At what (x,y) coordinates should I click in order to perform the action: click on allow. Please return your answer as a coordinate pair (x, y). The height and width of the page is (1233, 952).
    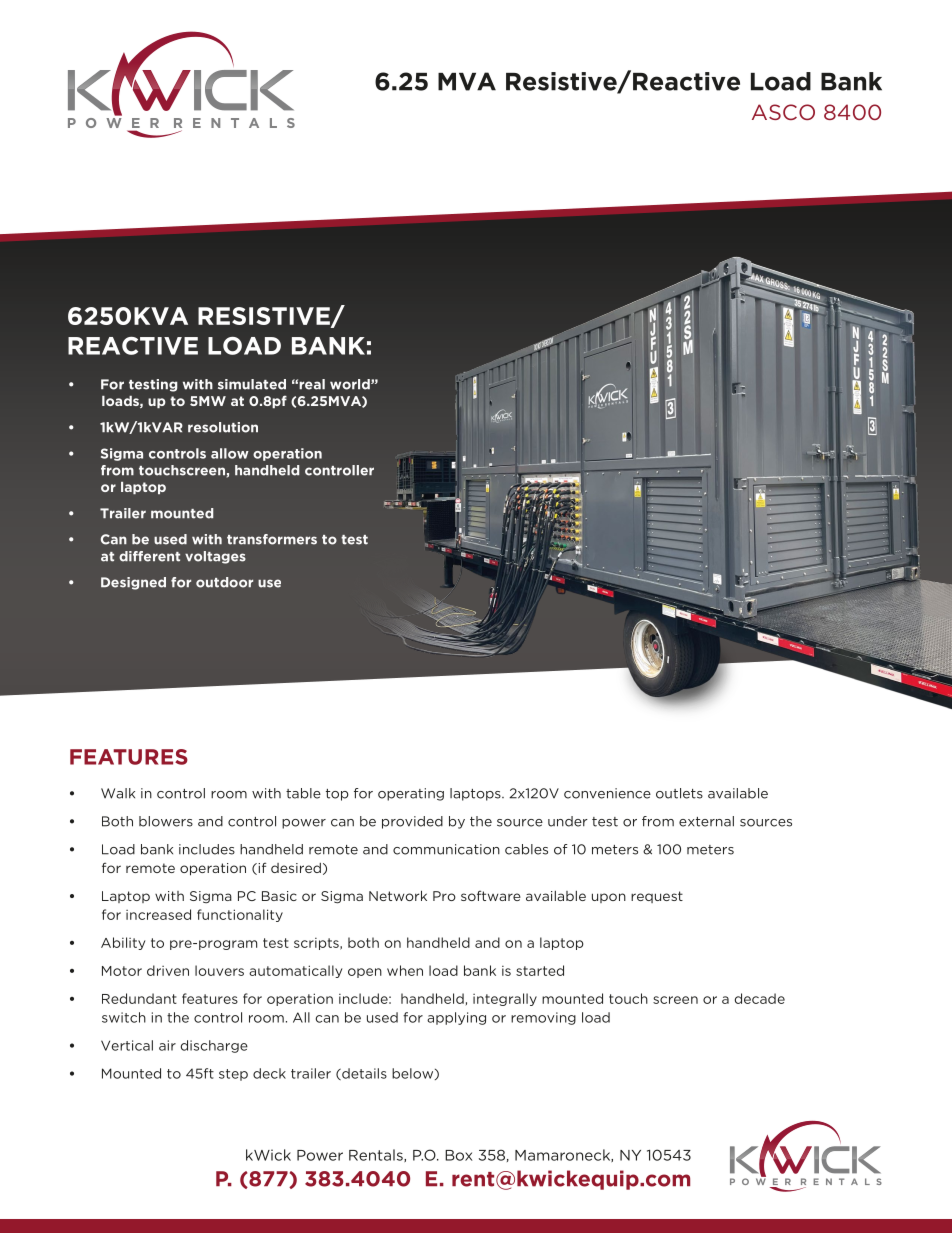
    Looking at the image, I should click on (230, 453).
